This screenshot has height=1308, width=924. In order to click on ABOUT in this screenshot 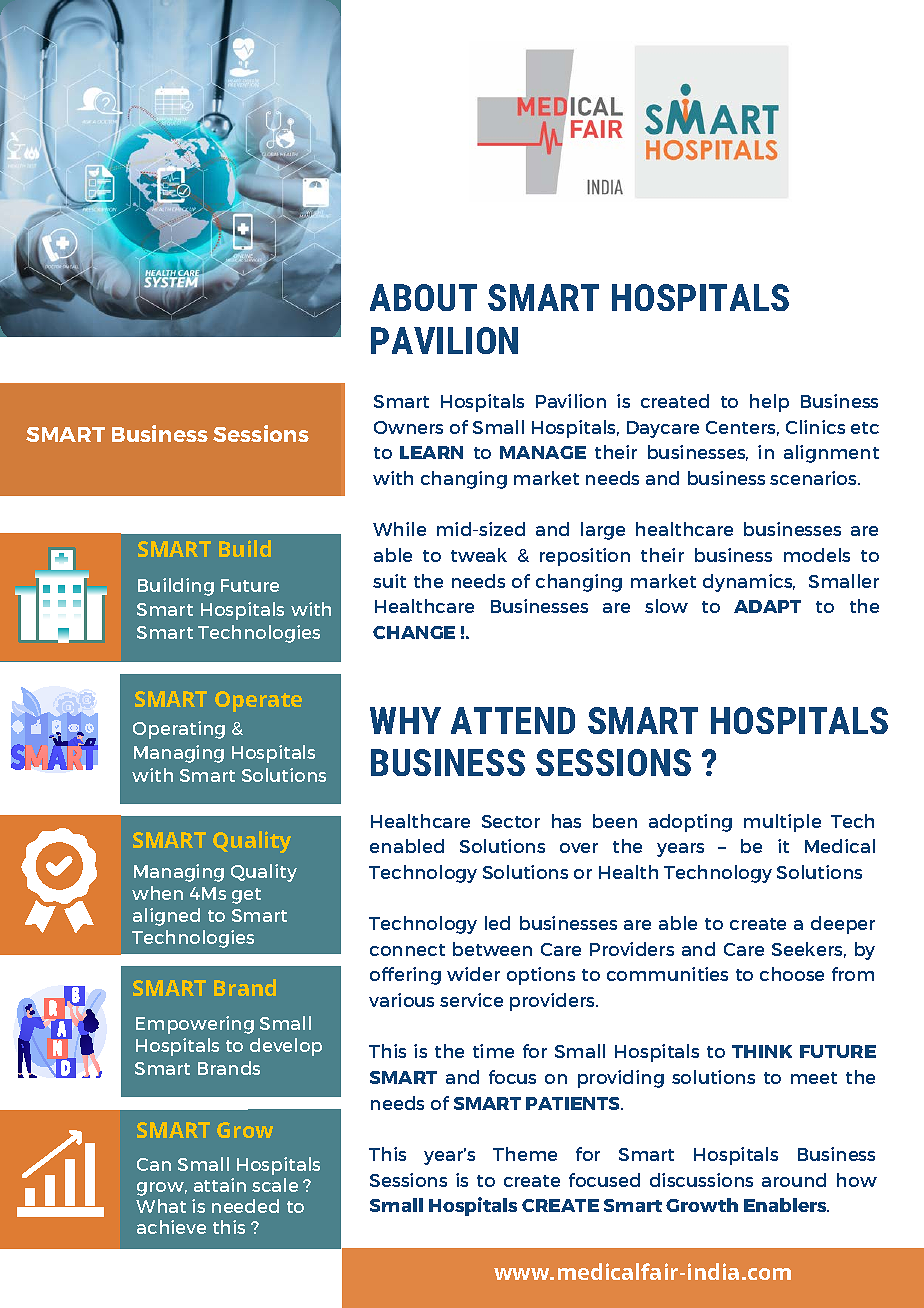, I will do `click(423, 297)`.
